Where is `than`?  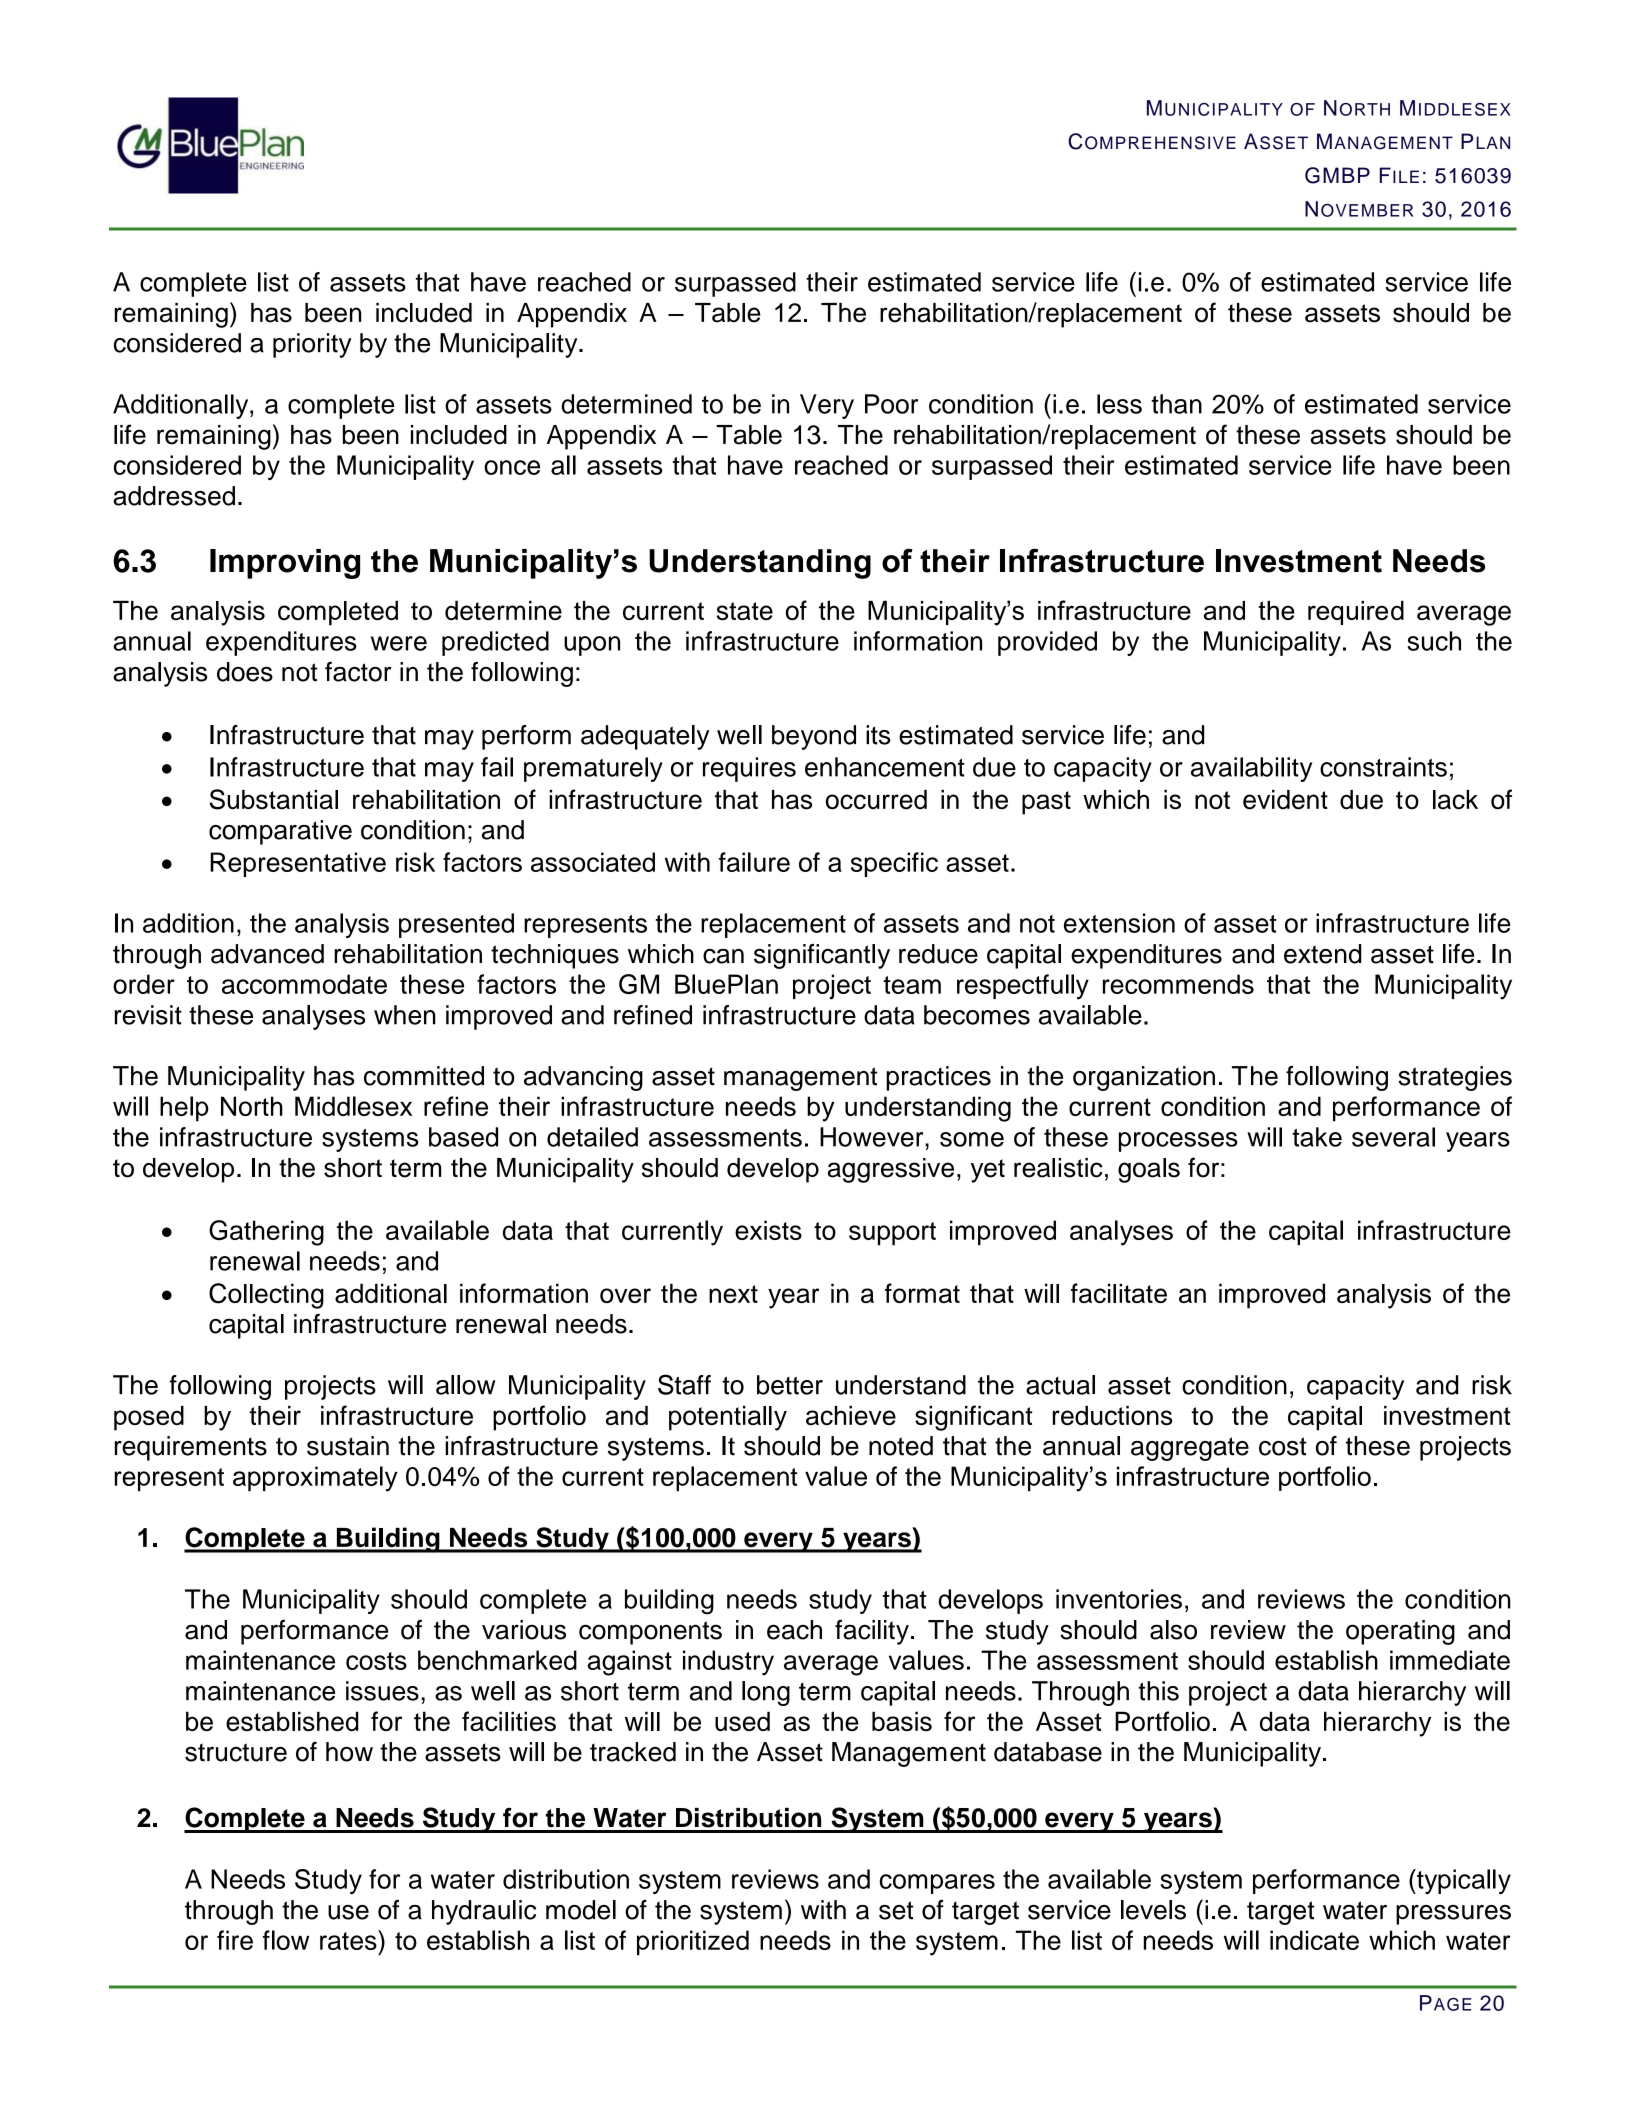 than is located at coordinates (1176, 404).
